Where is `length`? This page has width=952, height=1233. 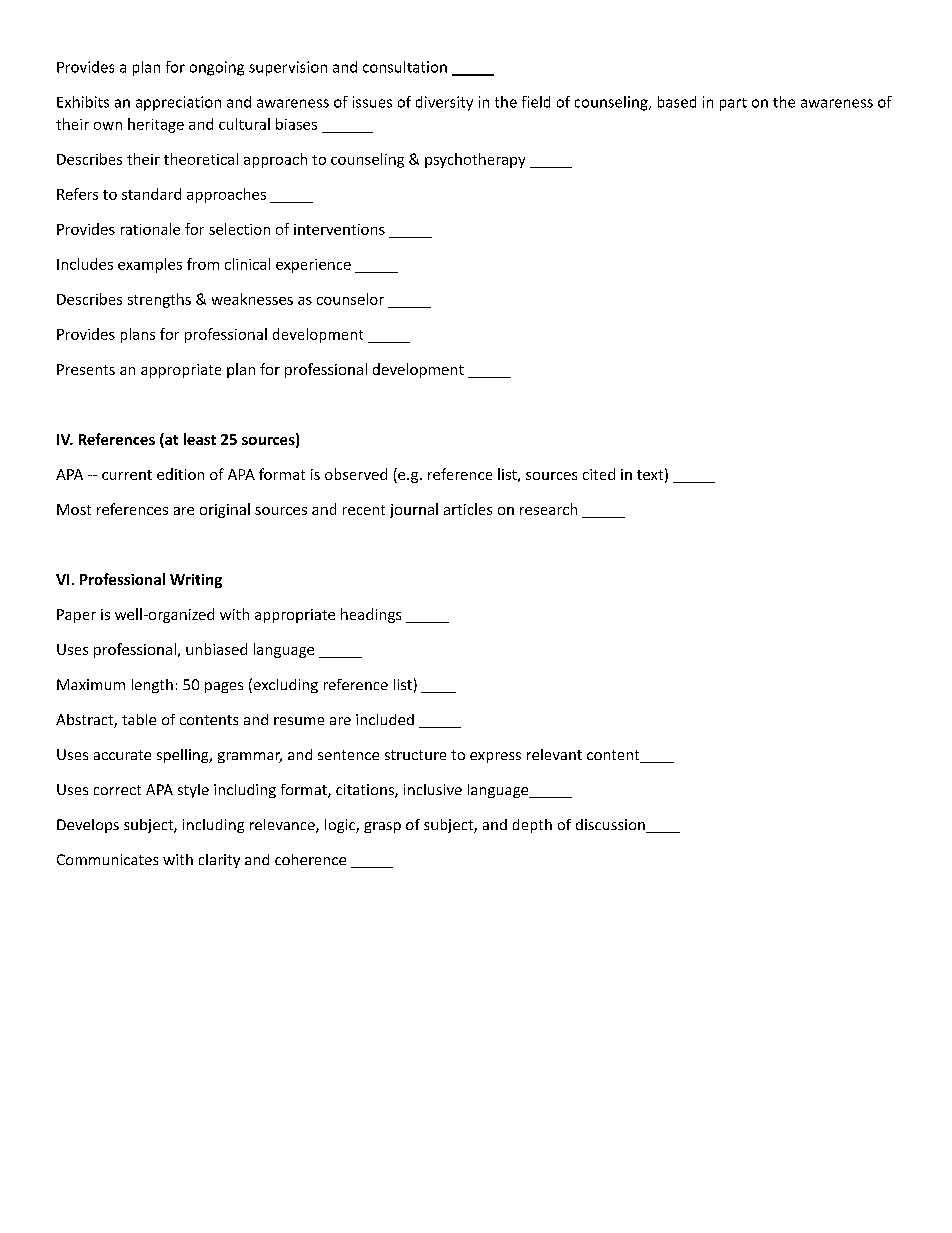
length is located at coordinates (152, 686).
